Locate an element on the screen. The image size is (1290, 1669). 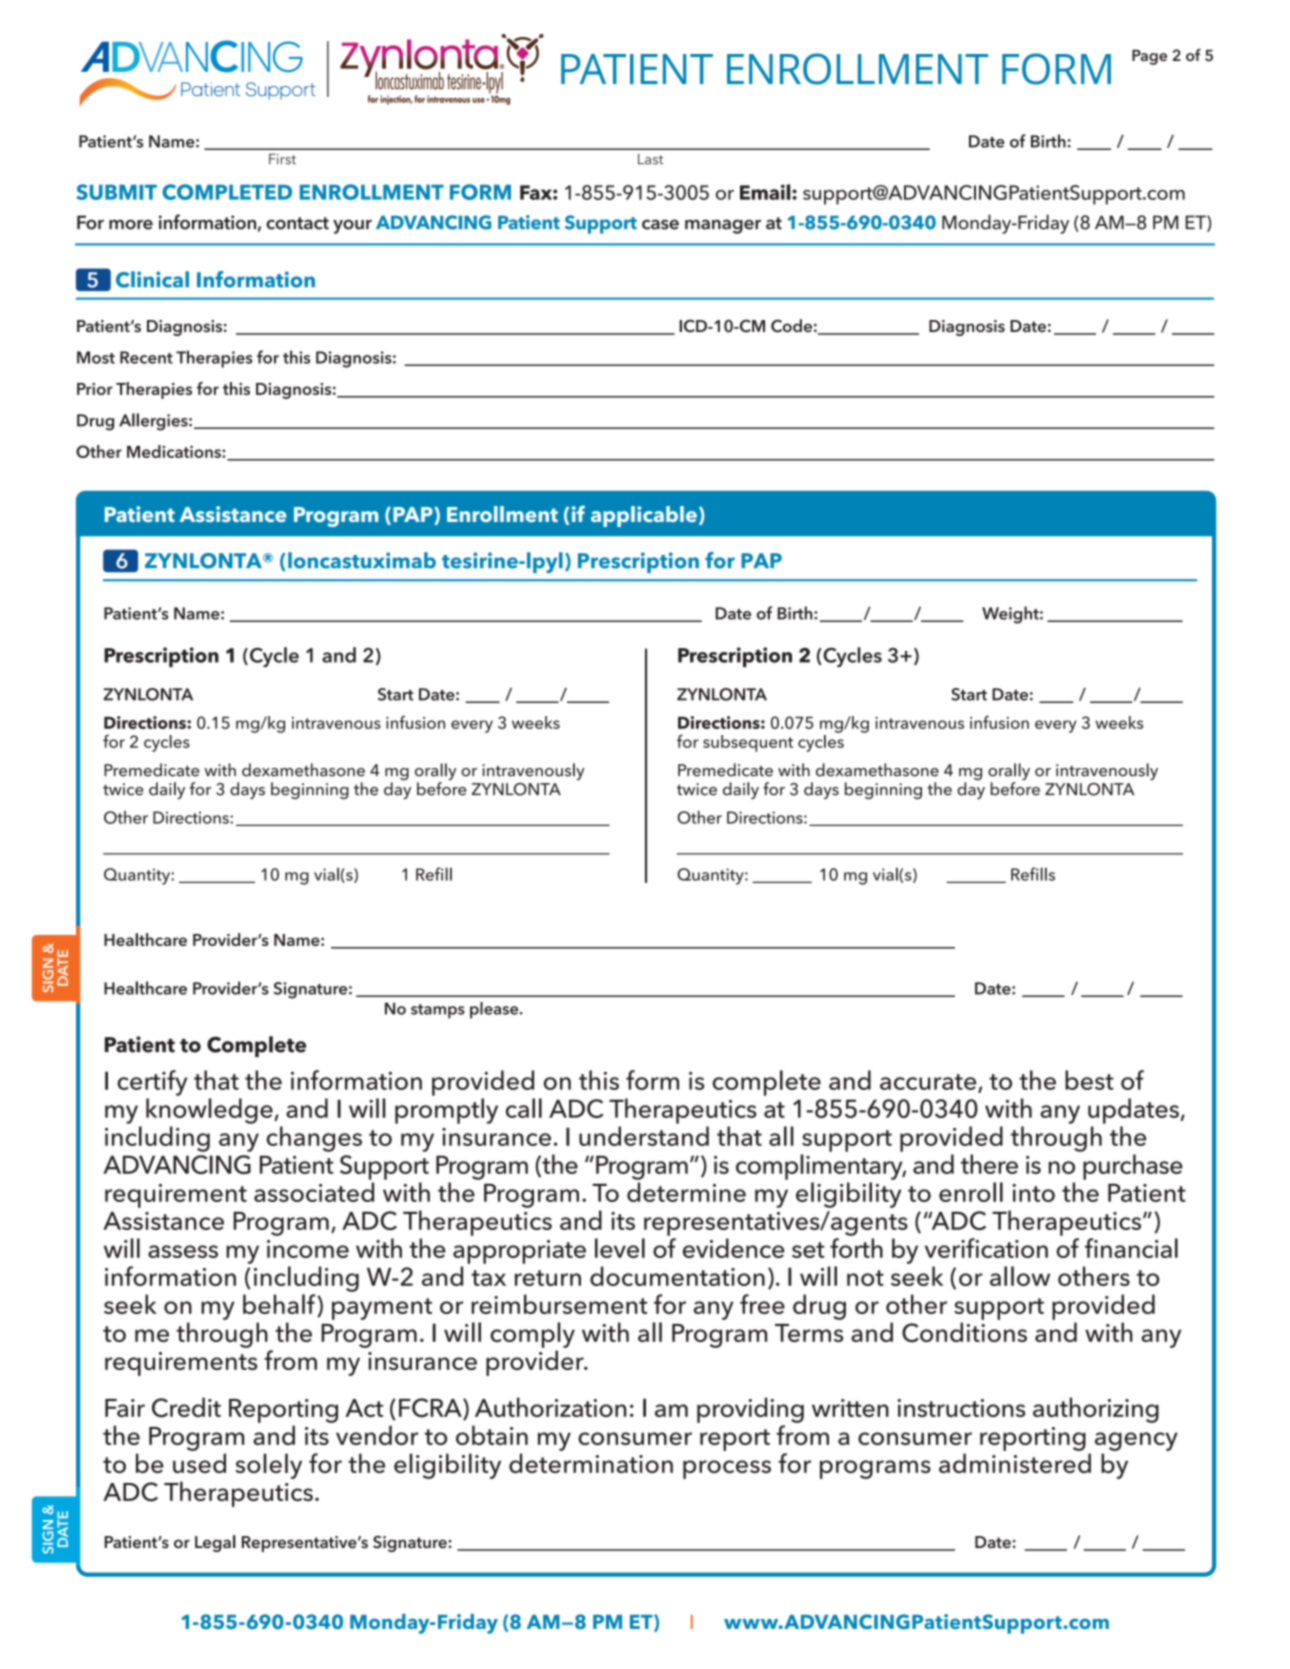
Page is located at coordinates (1149, 57).
